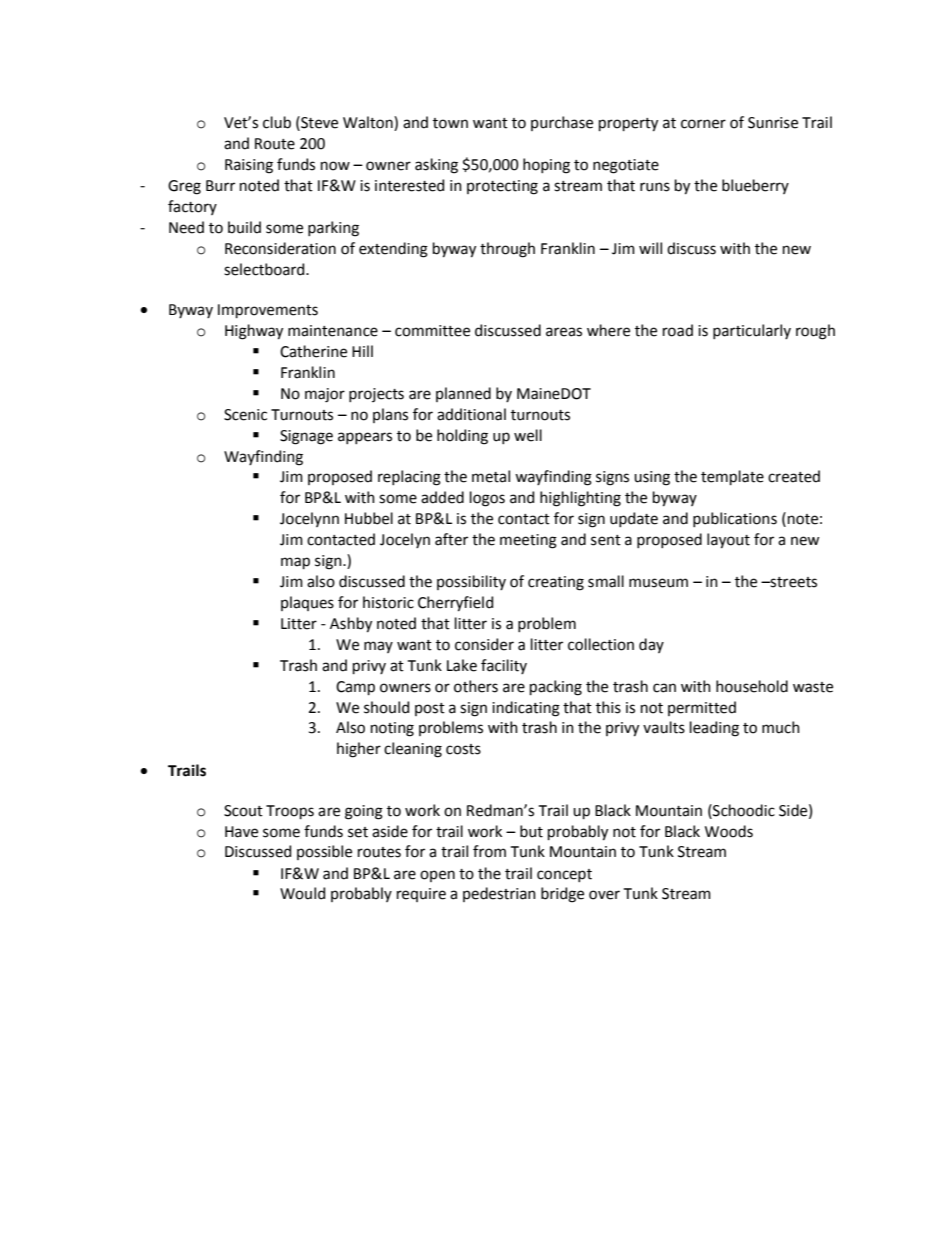  What do you see at coordinates (249, 166) in the screenshot?
I see `Raising` at bounding box center [249, 166].
